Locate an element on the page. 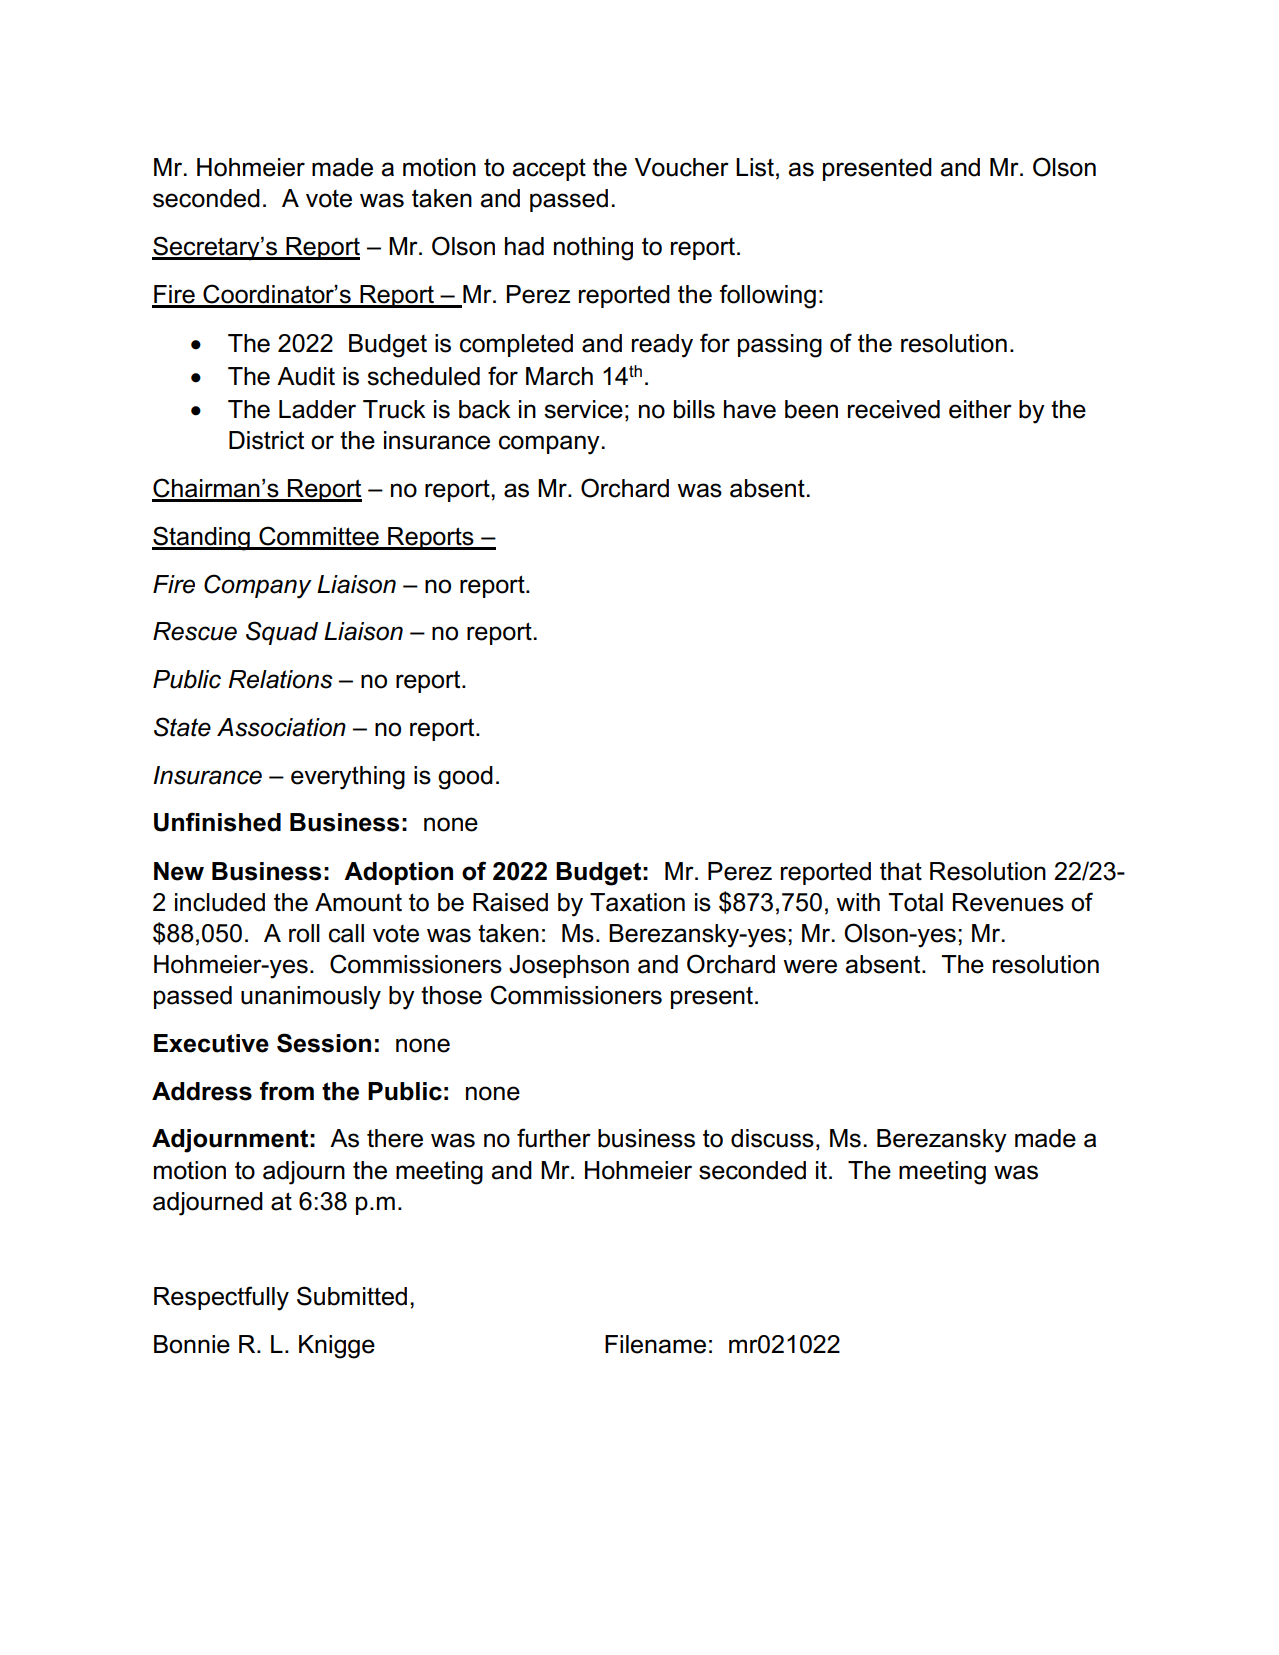 Image resolution: width=1279 pixels, height=1655 pixels. List is located at coordinates (755, 167).
